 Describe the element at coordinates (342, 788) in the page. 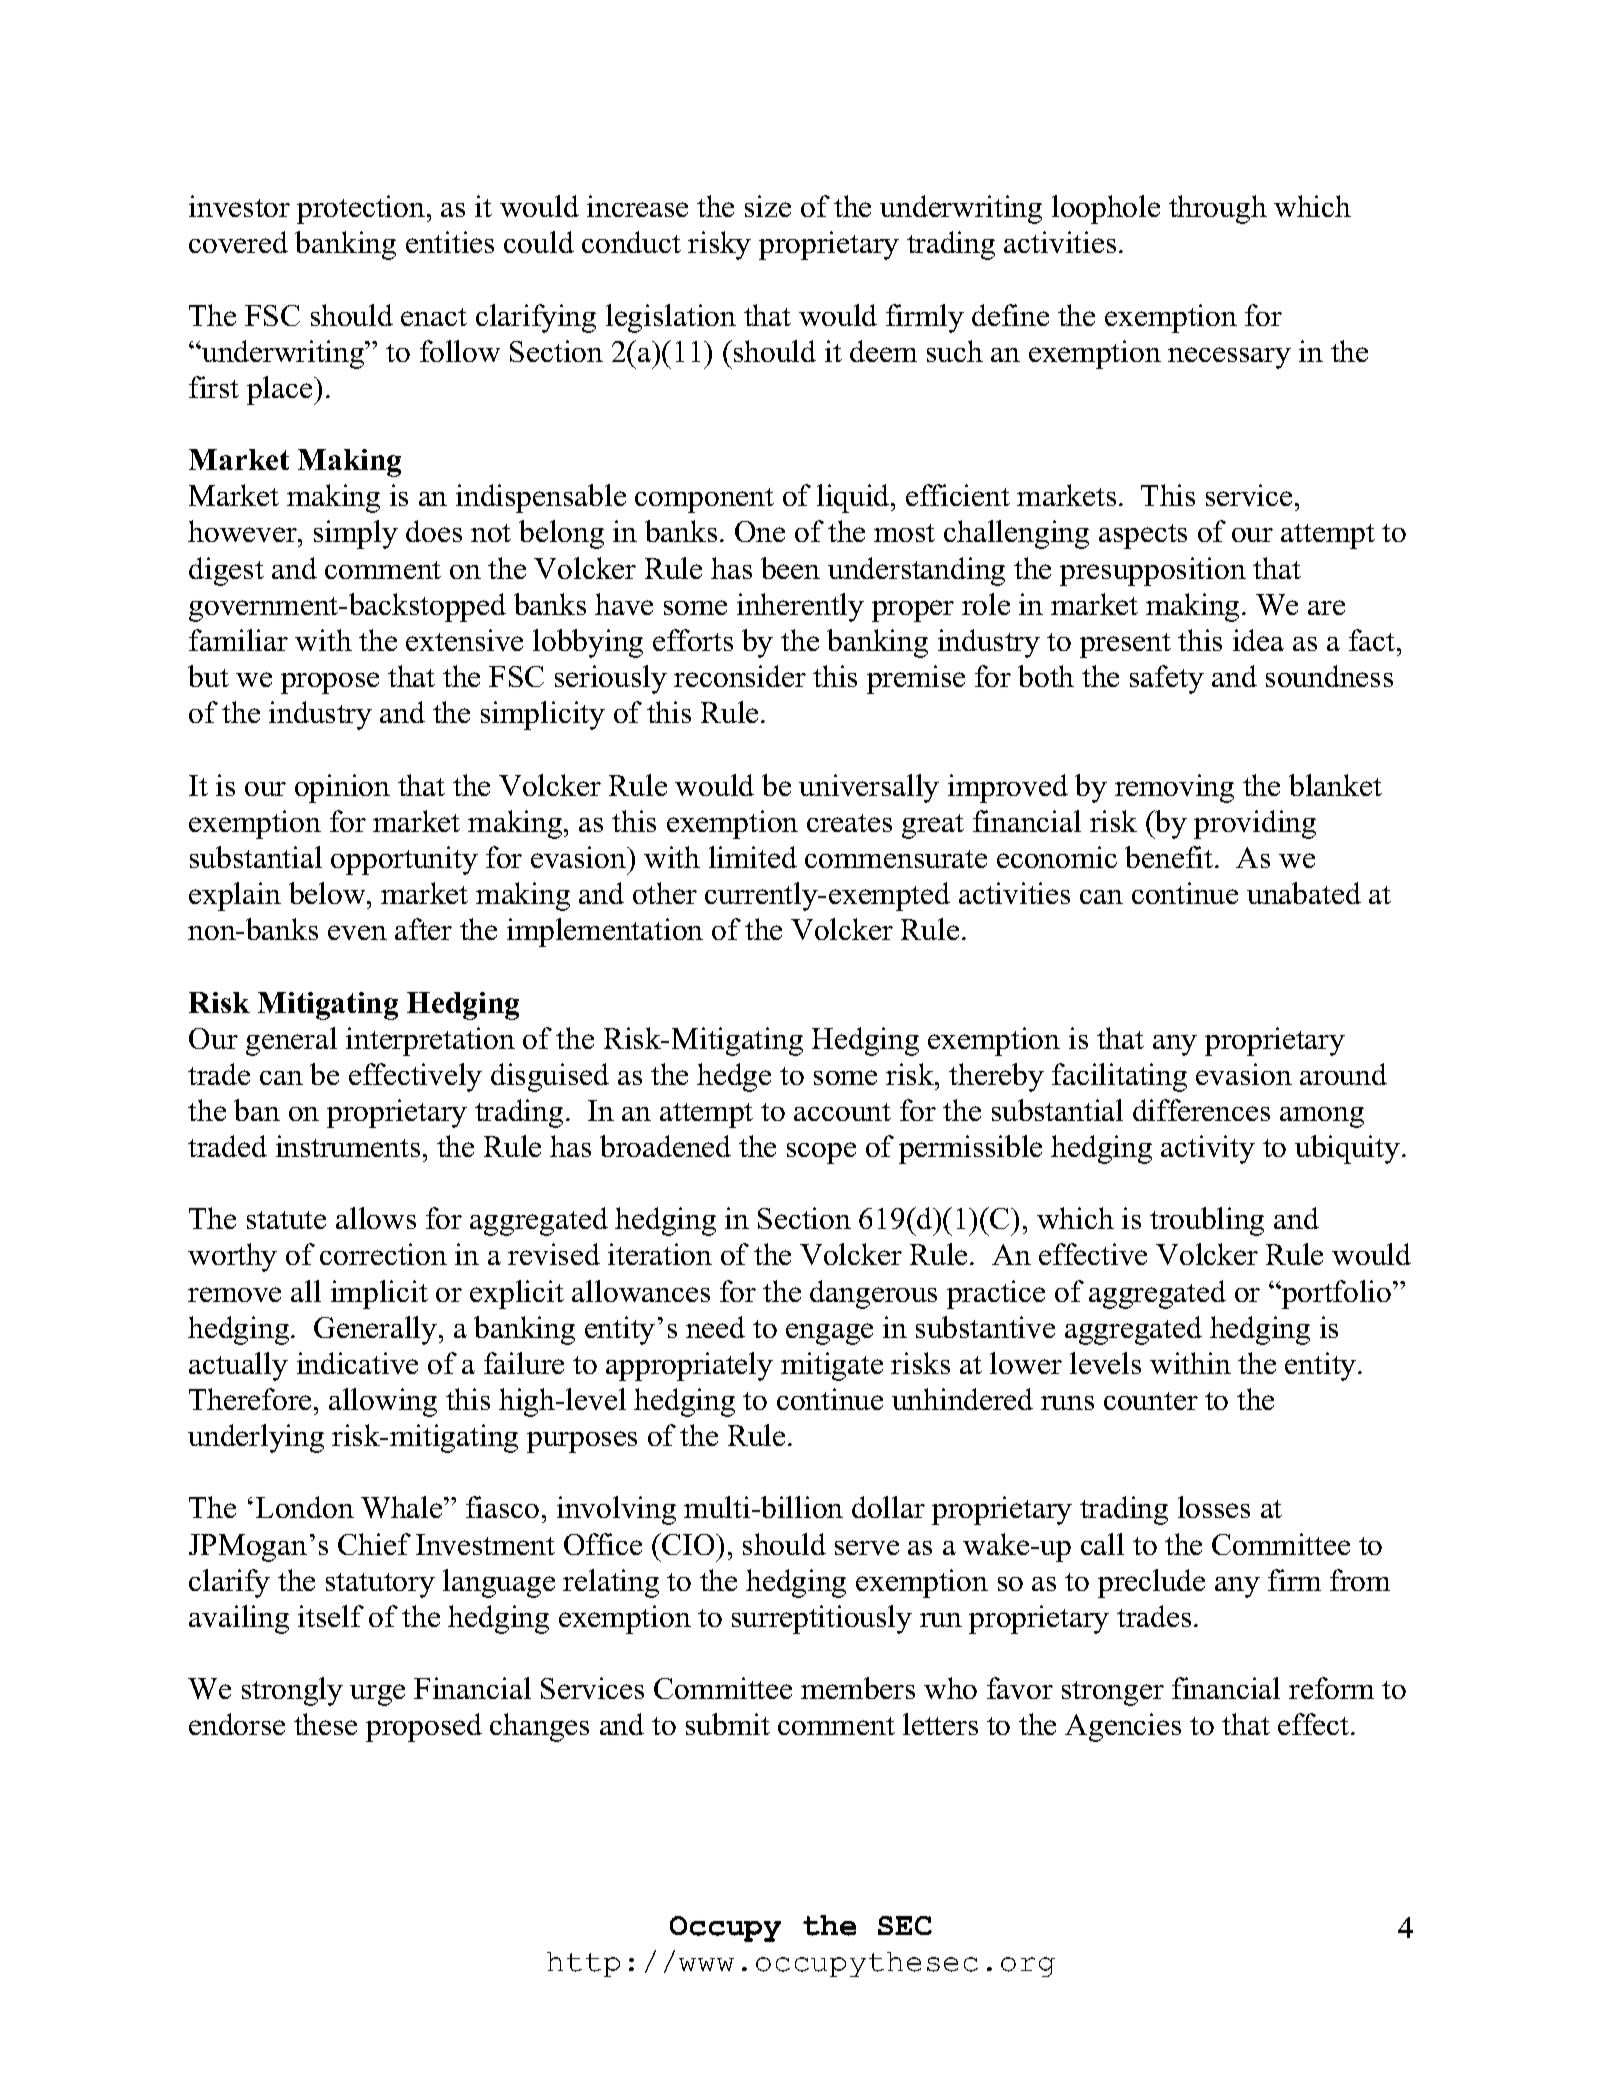

I see `opinion` at that location.
